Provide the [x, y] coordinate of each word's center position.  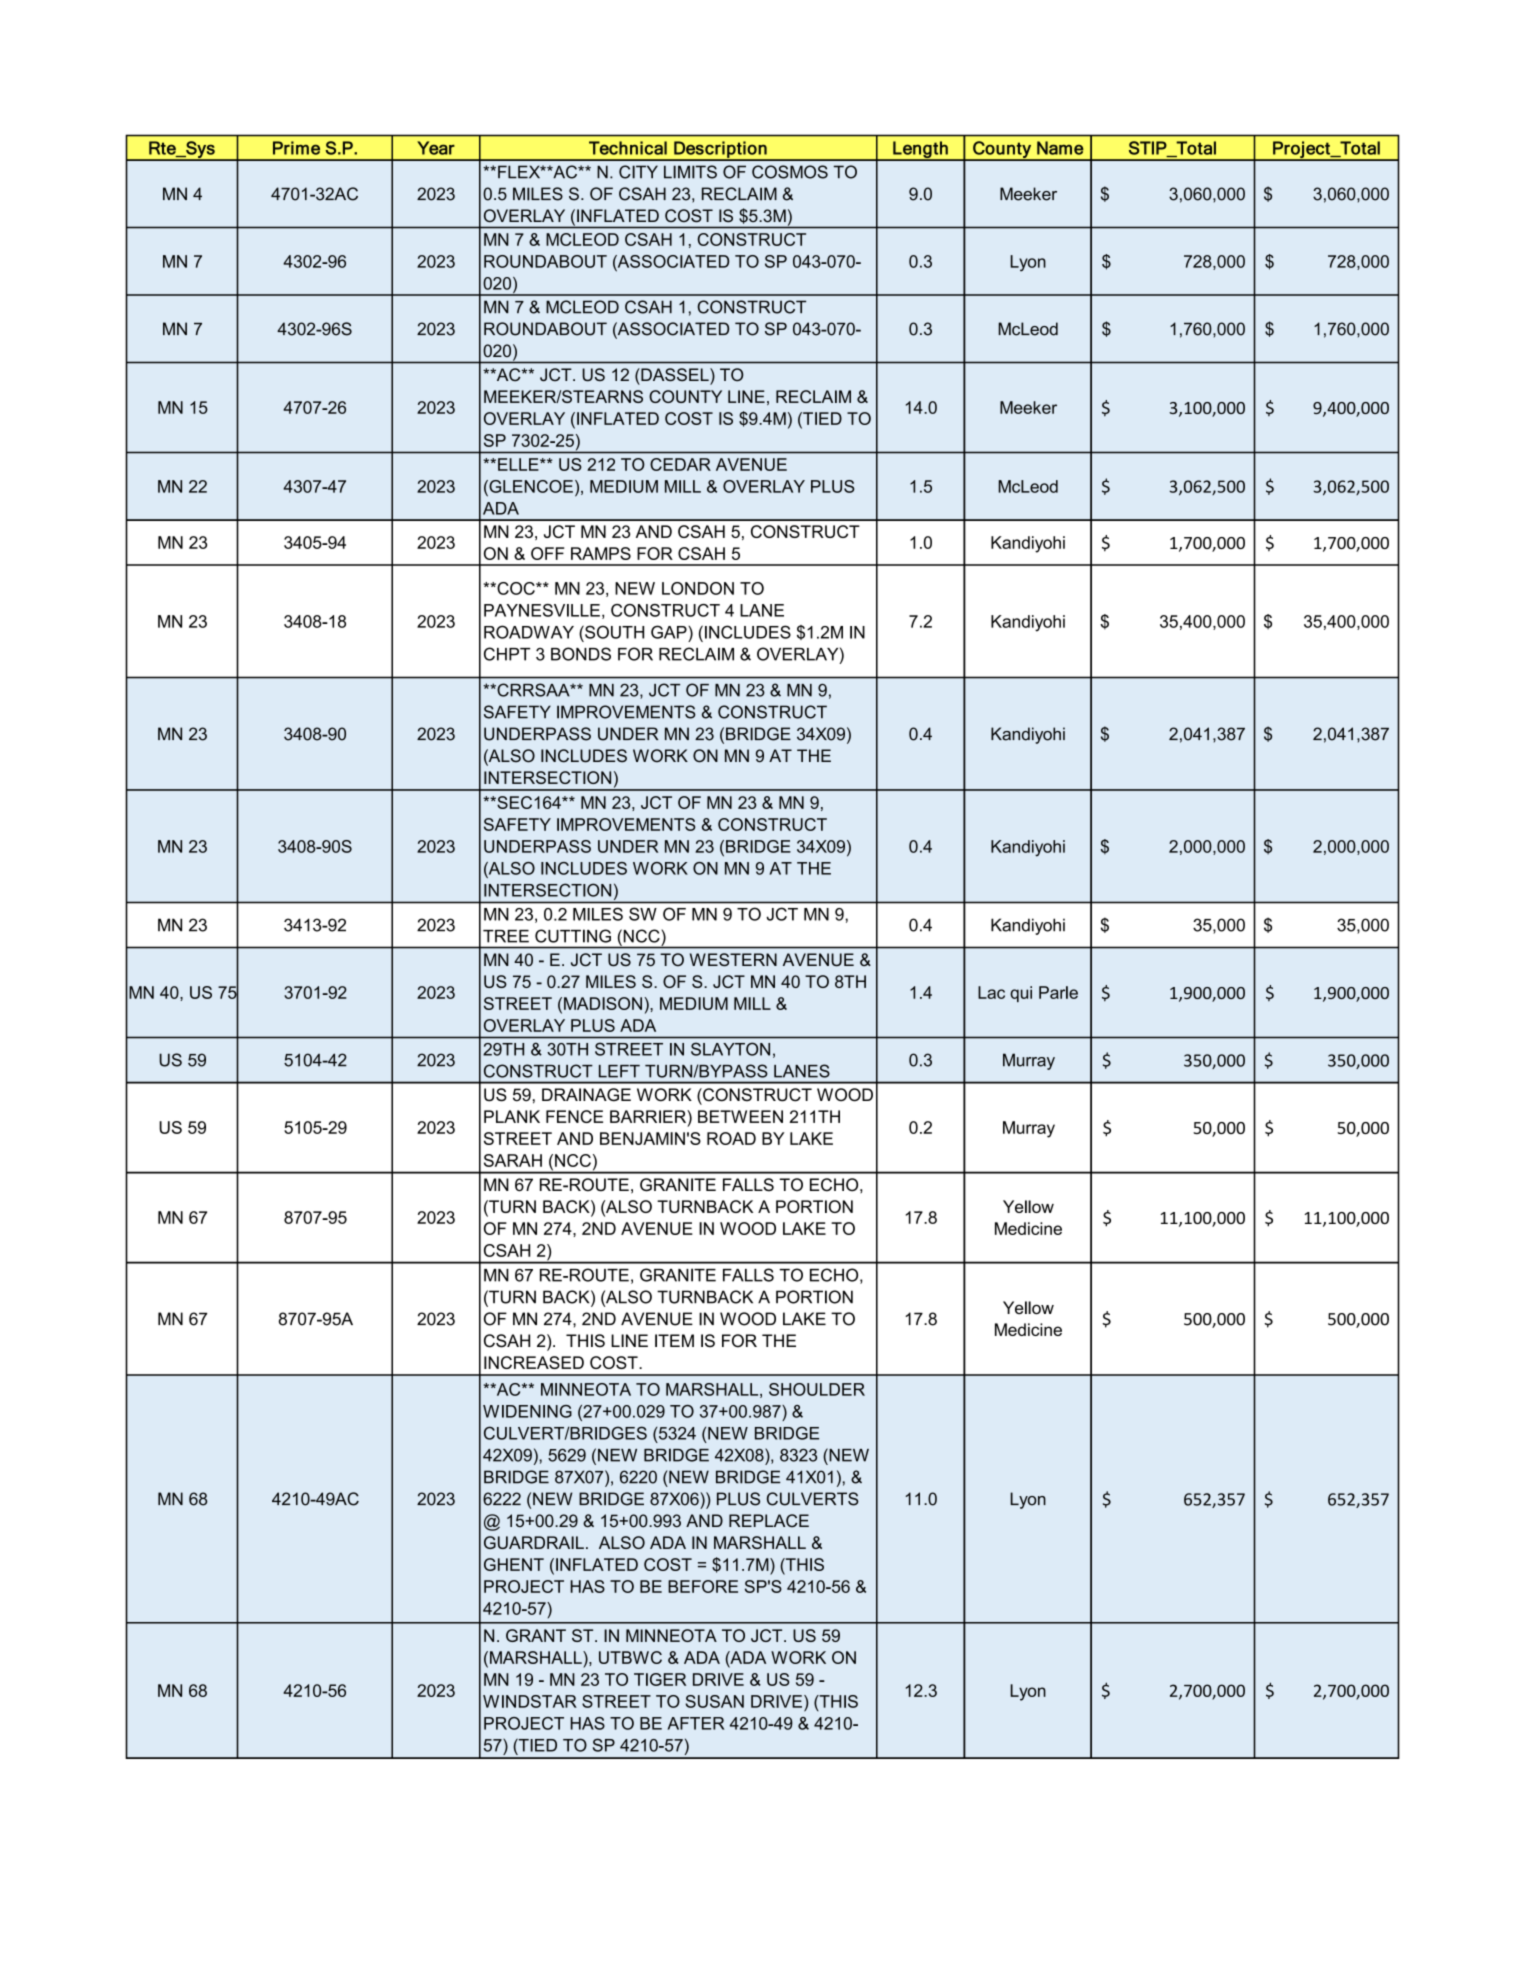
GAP [670, 632]
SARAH [513, 1160]
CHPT [507, 654]
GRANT [536, 1635]
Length [920, 150]
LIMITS [690, 172]
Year [436, 148]
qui [1021, 994]
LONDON [698, 588]
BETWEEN [740, 1116]
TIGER [660, 1679]
